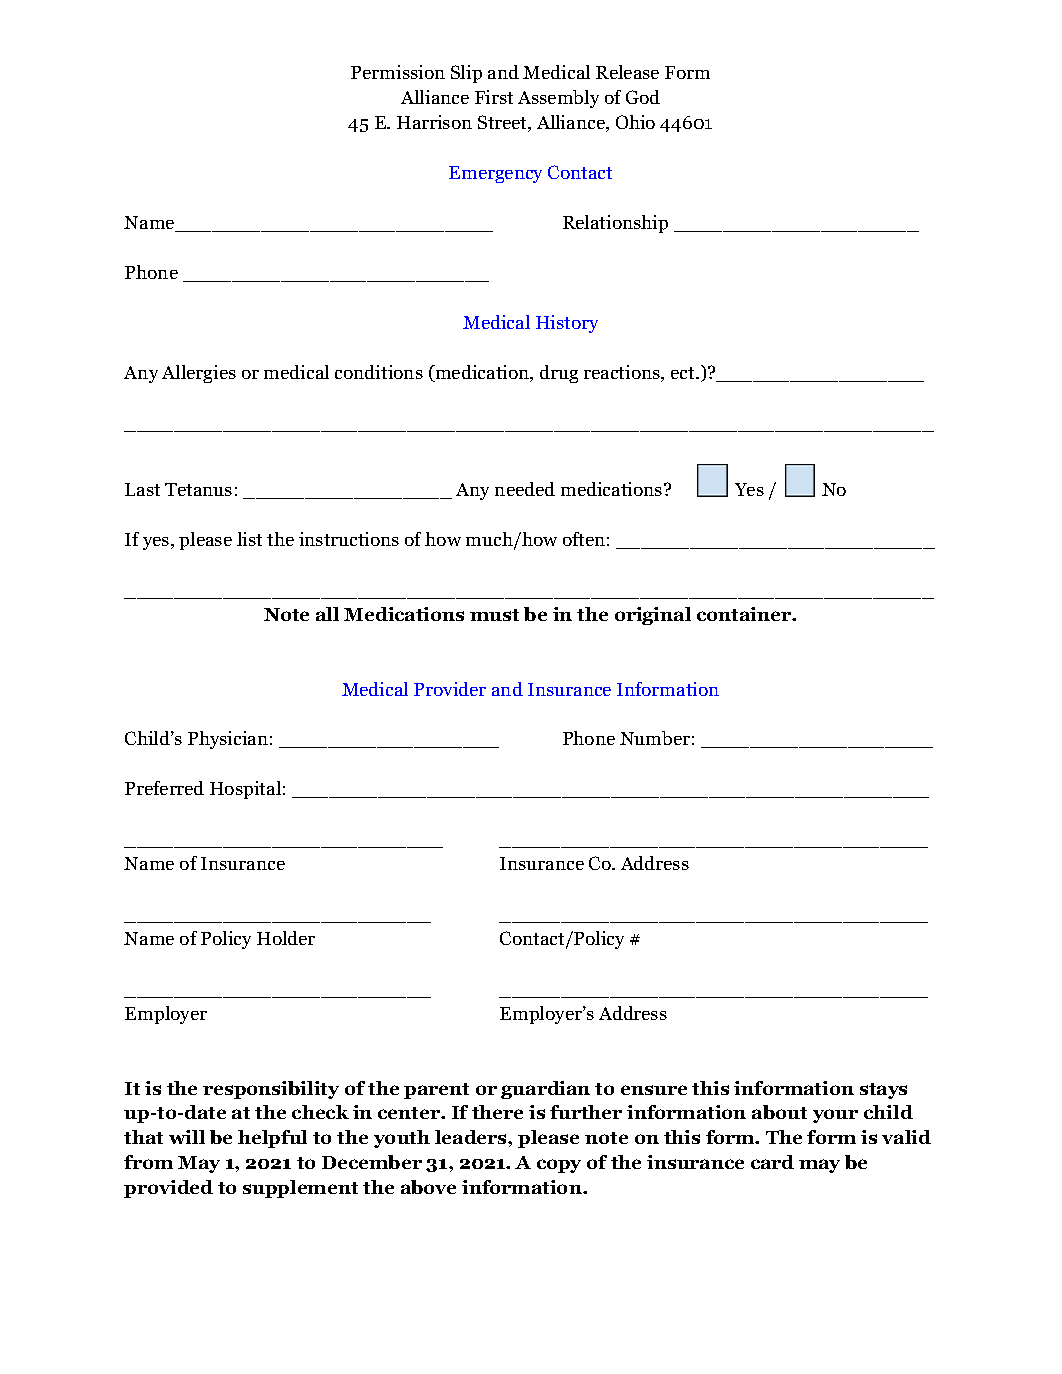 The width and height of the document is (1062, 1374). What do you see at coordinates (450, 689) in the document?
I see `Provider` at bounding box center [450, 689].
